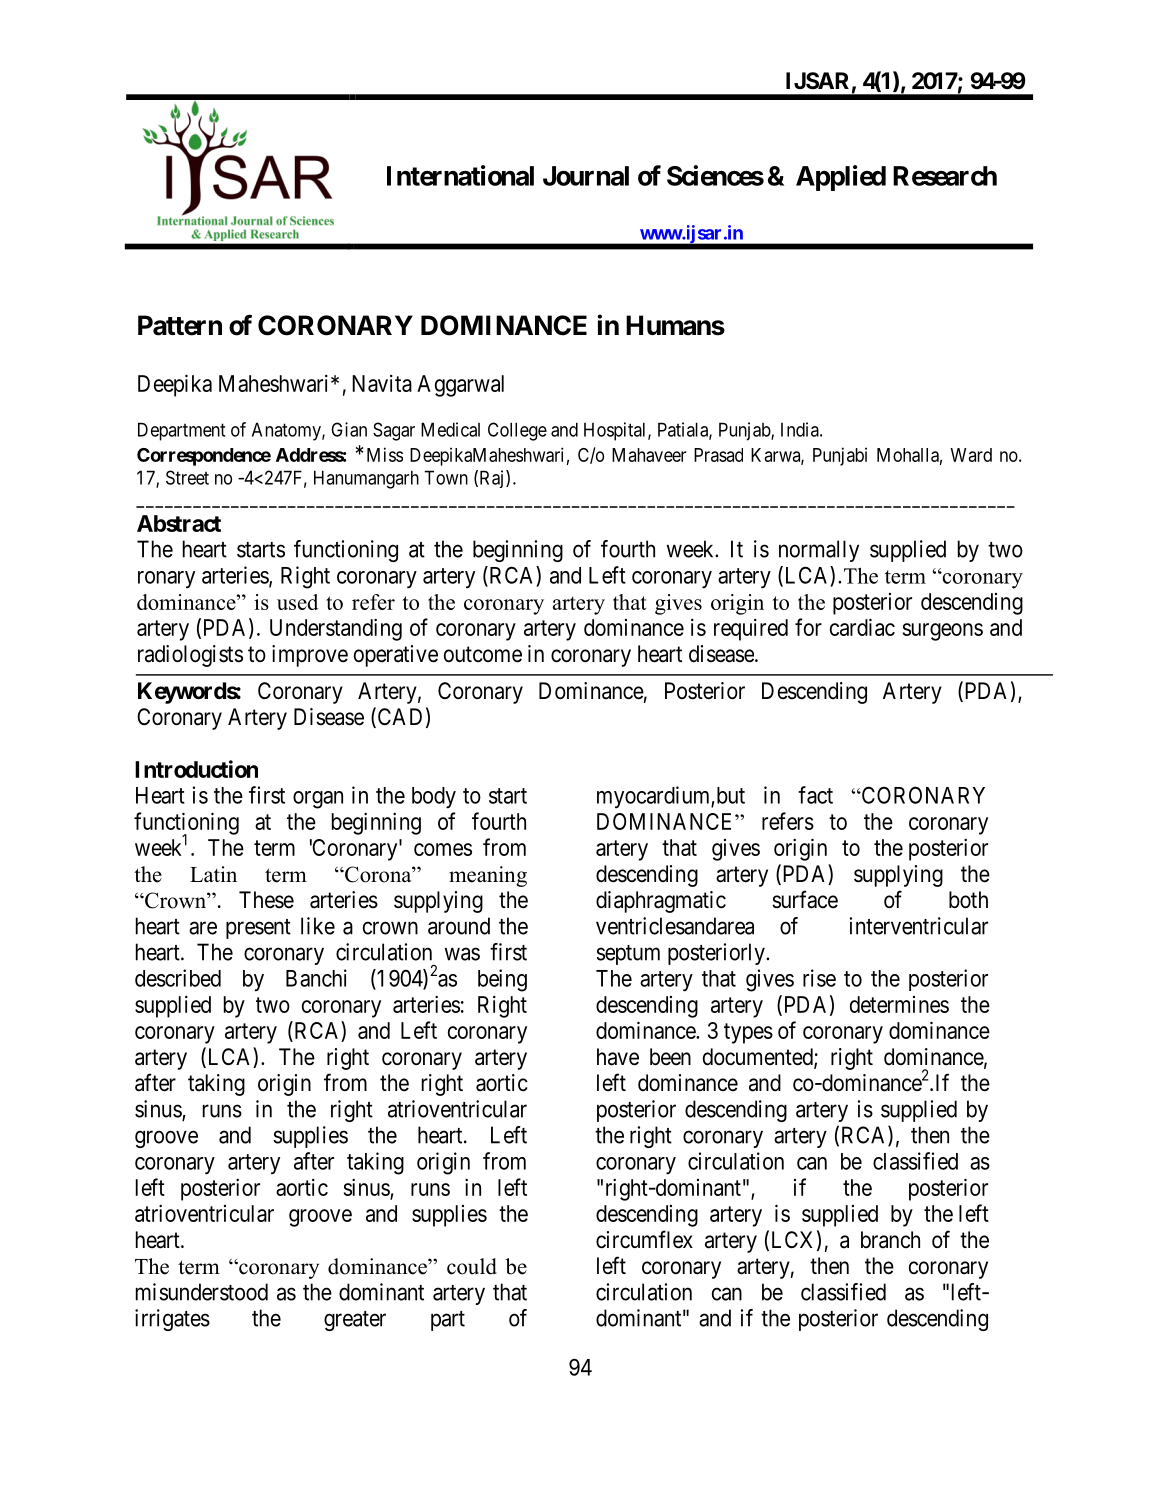 The width and height of the screenshot is (1159, 1500). I want to click on Pattern, so click(180, 325).
